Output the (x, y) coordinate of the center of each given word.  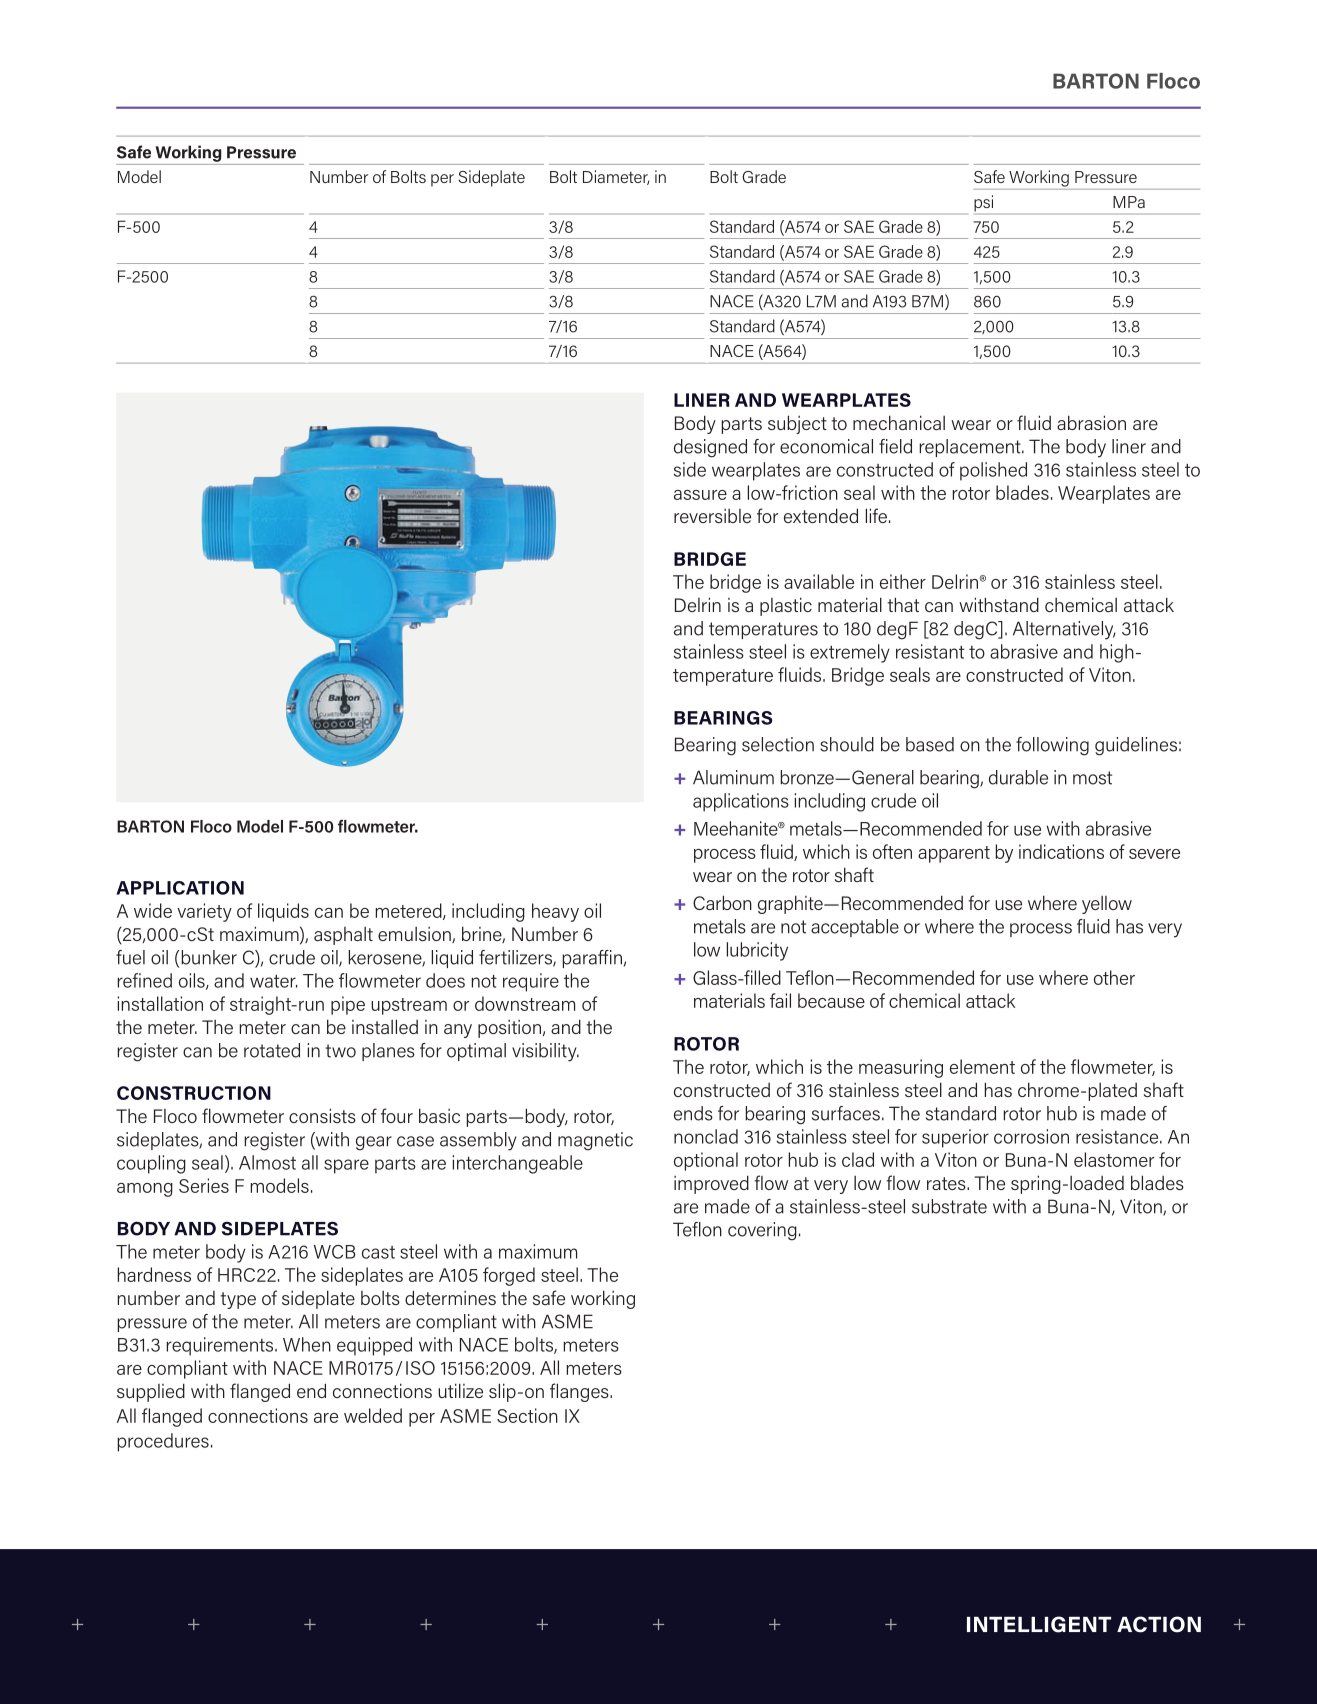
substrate (949, 1206)
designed (710, 448)
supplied (151, 1392)
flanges (580, 1392)
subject (797, 424)
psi (983, 203)
